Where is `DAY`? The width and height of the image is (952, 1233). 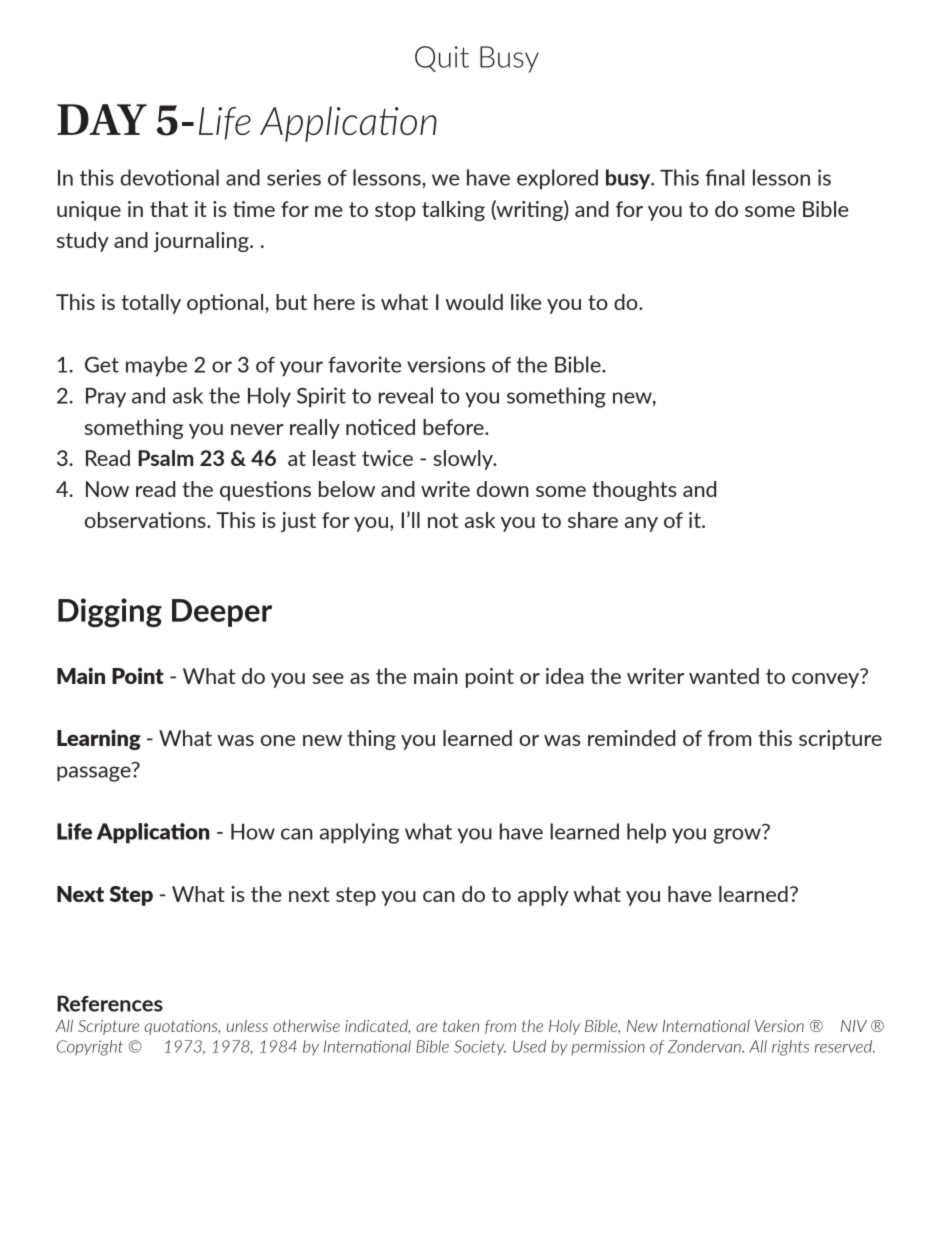
DAY is located at coordinates (102, 119).
